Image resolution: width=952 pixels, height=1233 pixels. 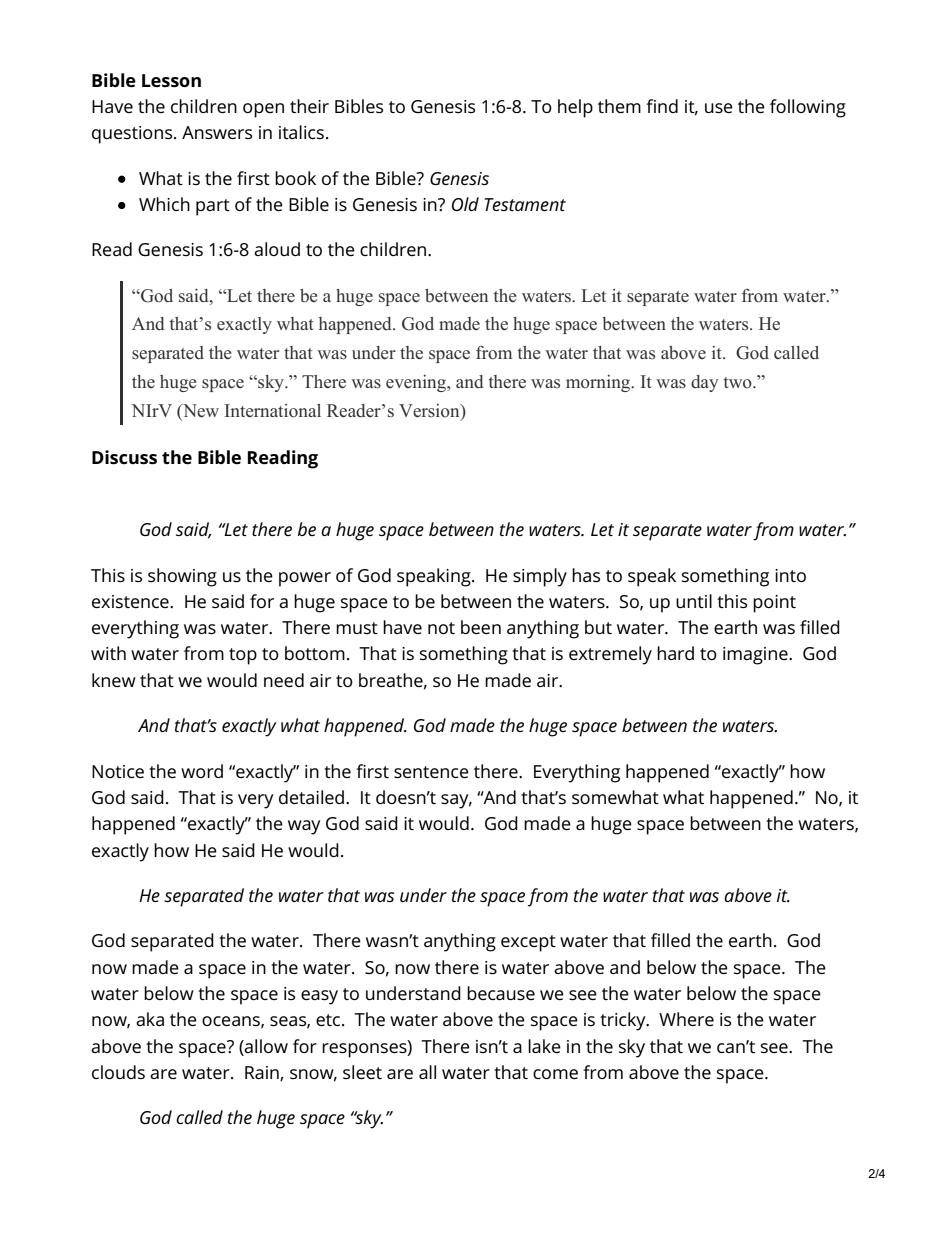 What do you see at coordinates (739, 382) in the page?
I see `two` at bounding box center [739, 382].
